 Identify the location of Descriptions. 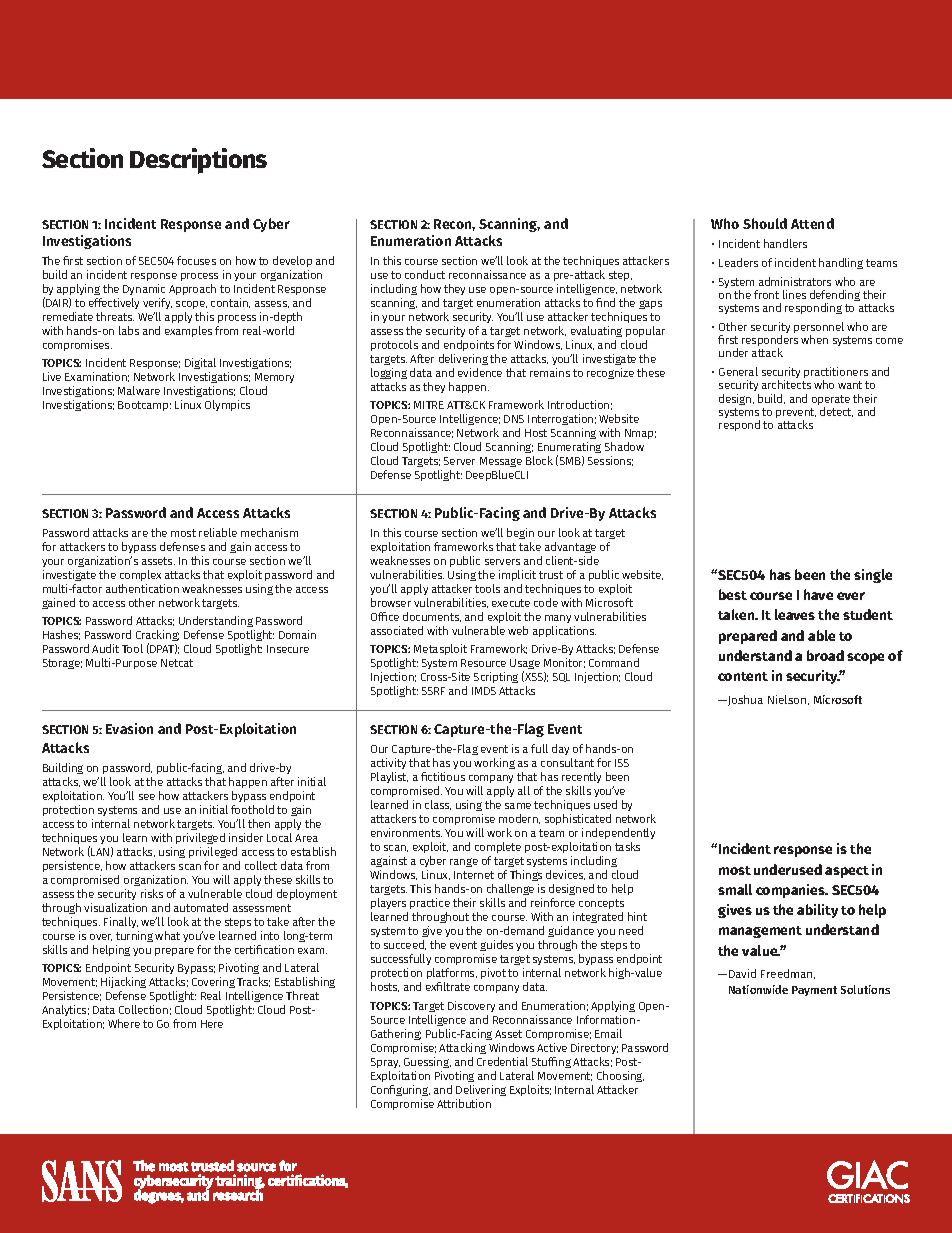
(198, 161).
